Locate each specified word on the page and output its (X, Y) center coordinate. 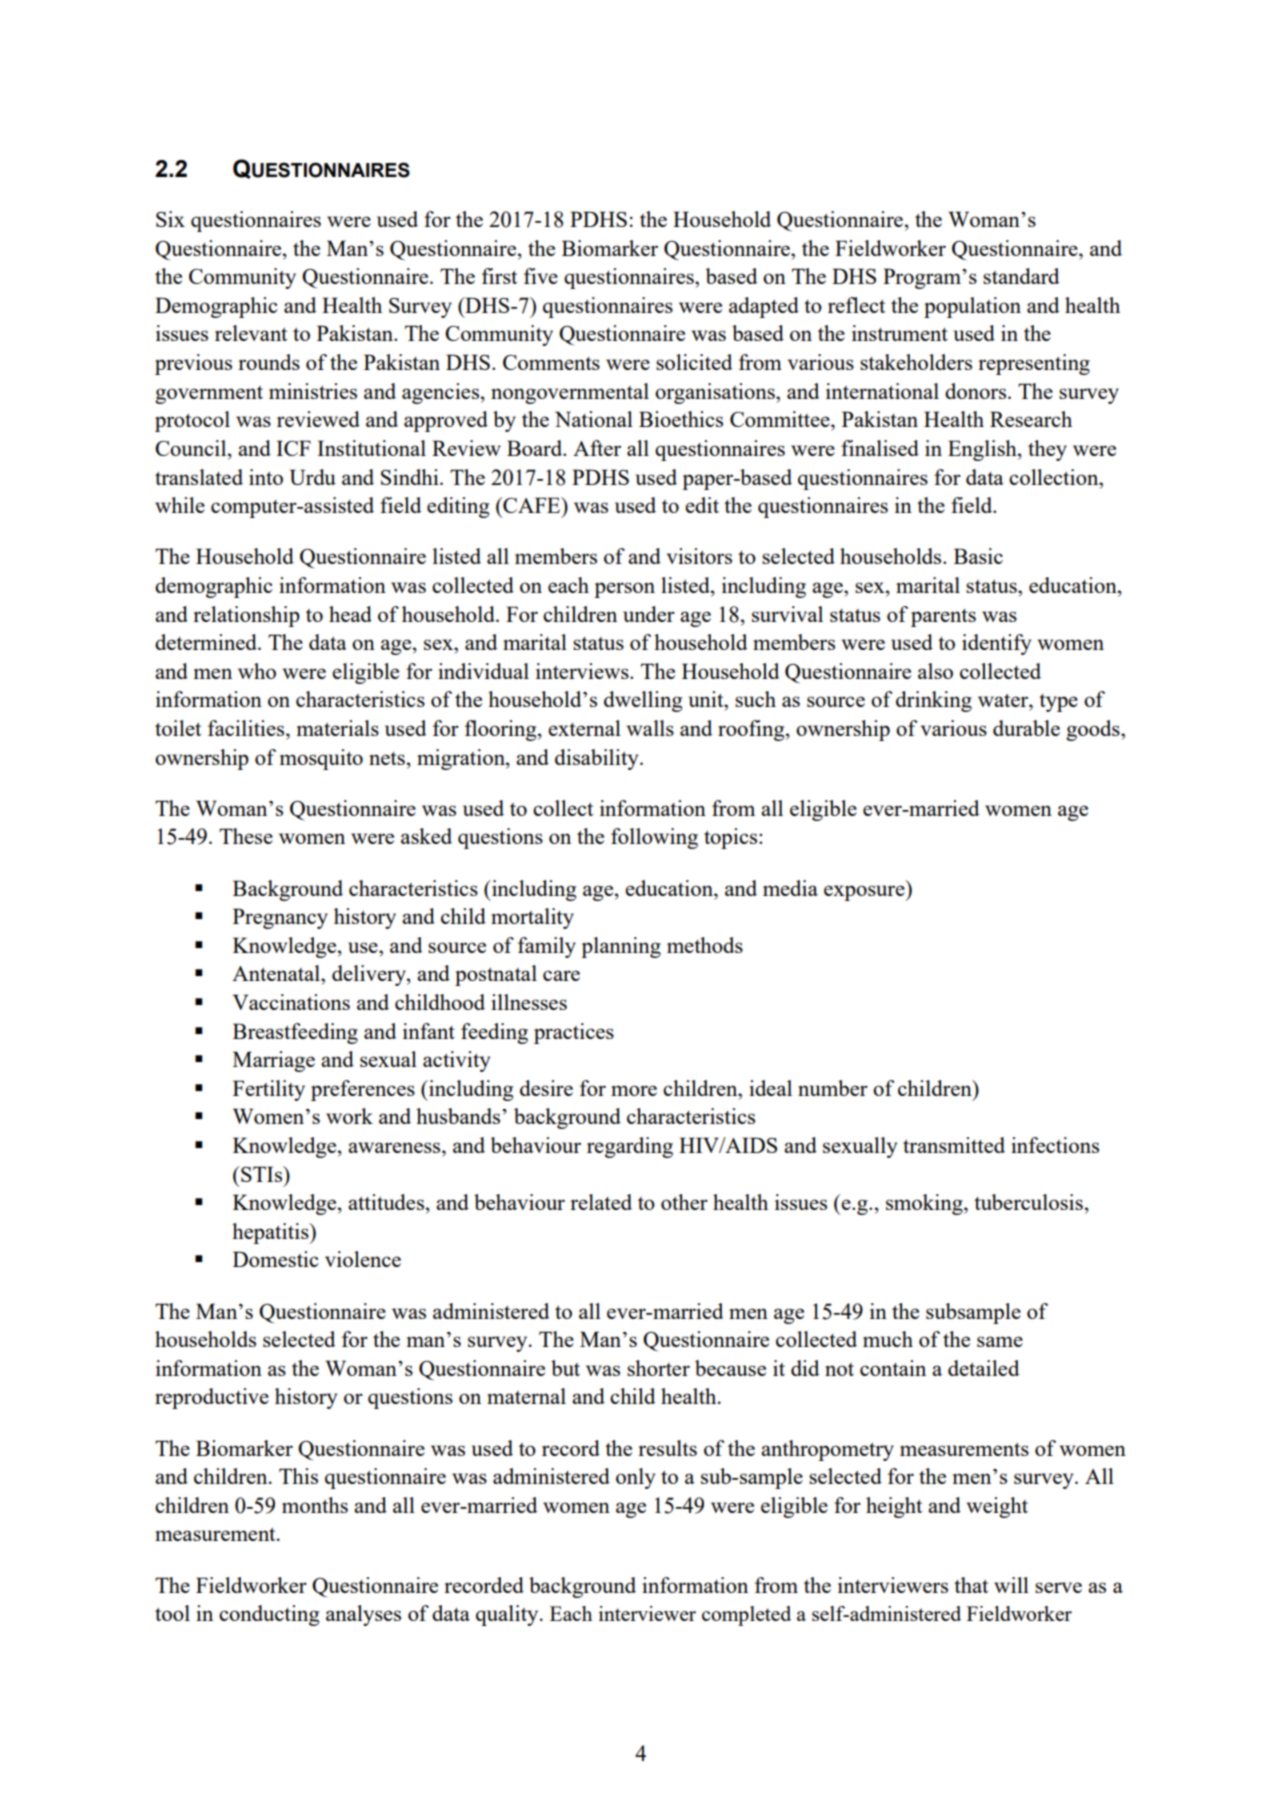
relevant (251, 333)
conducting (269, 1615)
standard (1021, 276)
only (635, 1478)
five (541, 276)
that (971, 1585)
